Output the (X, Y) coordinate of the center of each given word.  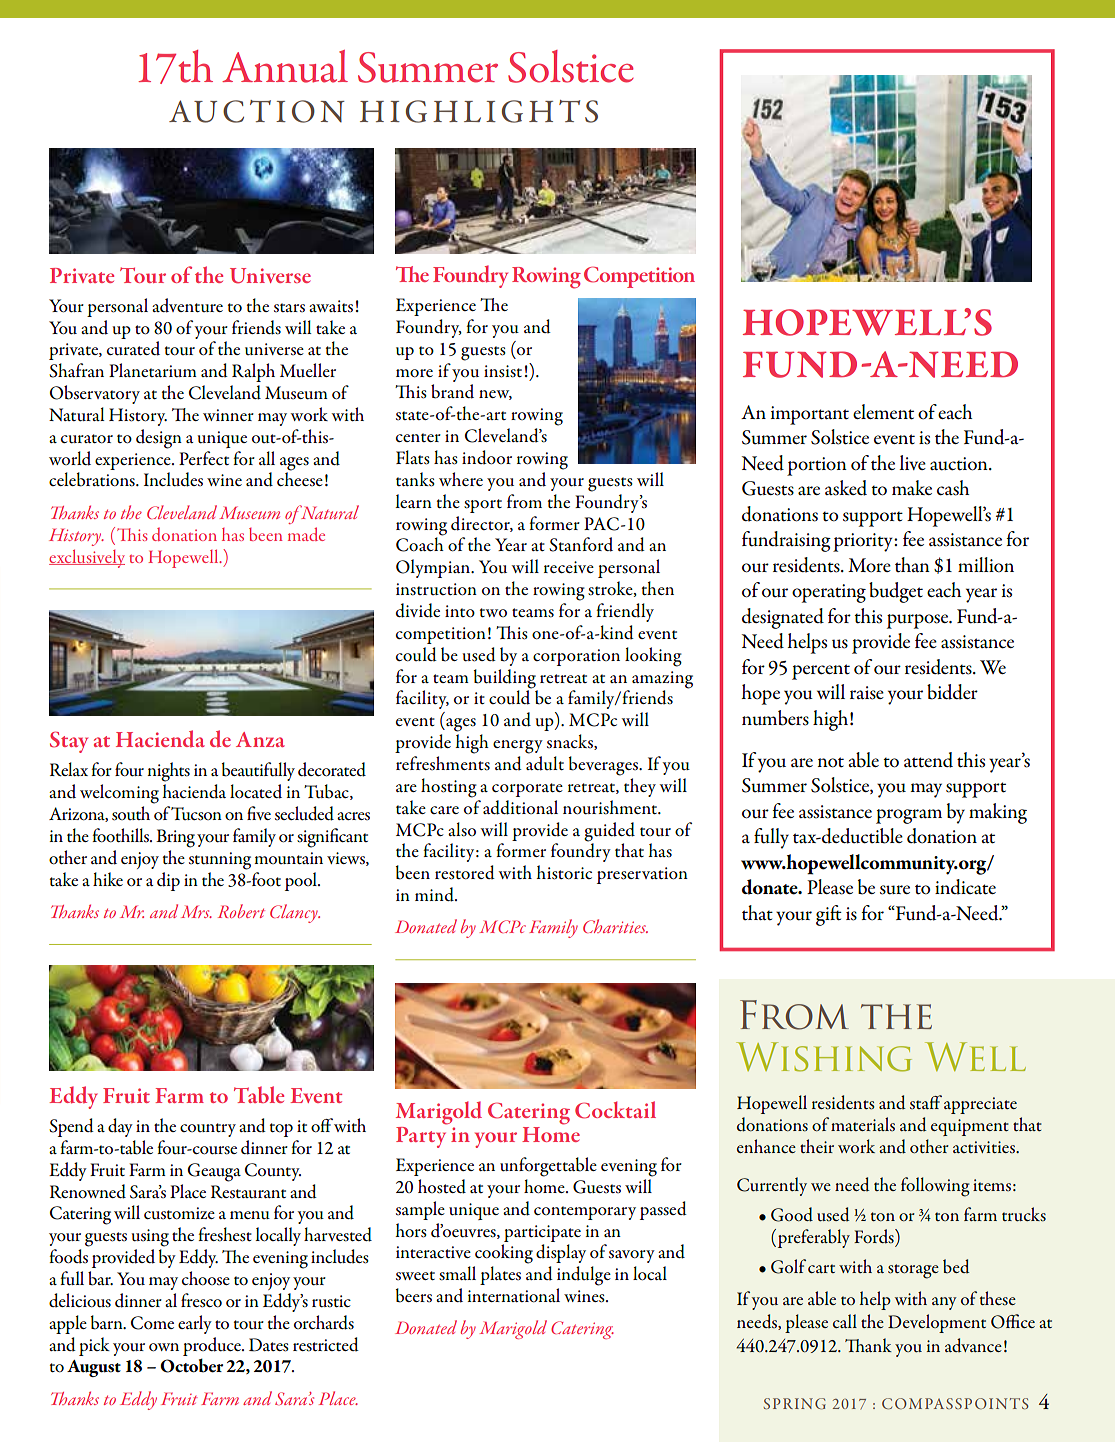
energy (518, 747)
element (883, 412)
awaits (331, 306)
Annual (285, 66)
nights (168, 772)
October (191, 1365)
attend (928, 760)
